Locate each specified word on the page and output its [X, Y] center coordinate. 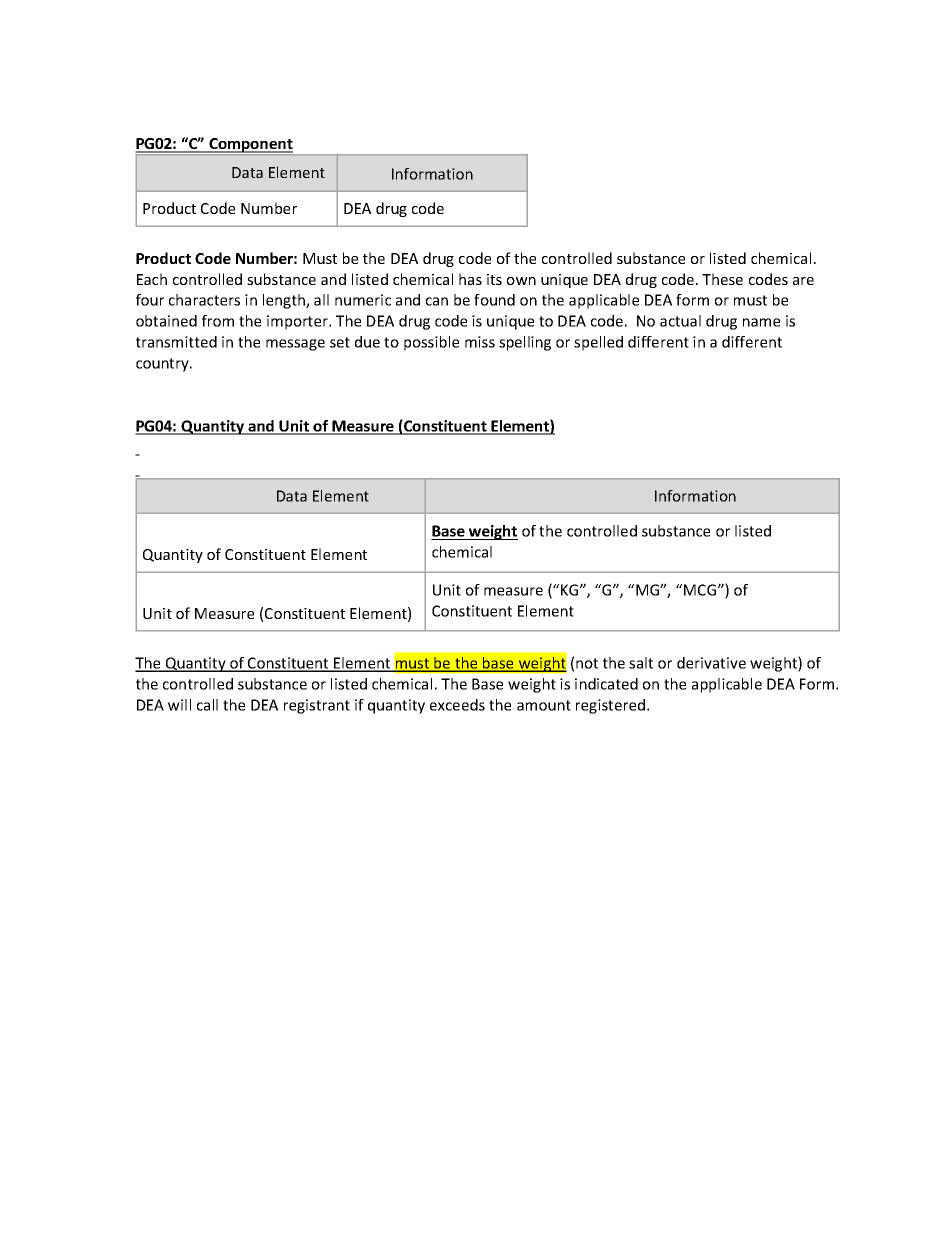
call [207, 705]
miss [480, 342]
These [722, 279]
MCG [701, 590]
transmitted [176, 342]
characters [204, 300]
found [494, 300]
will [179, 705]
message [295, 345]
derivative [711, 663]
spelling [525, 343]
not [587, 663]
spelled [598, 343]
